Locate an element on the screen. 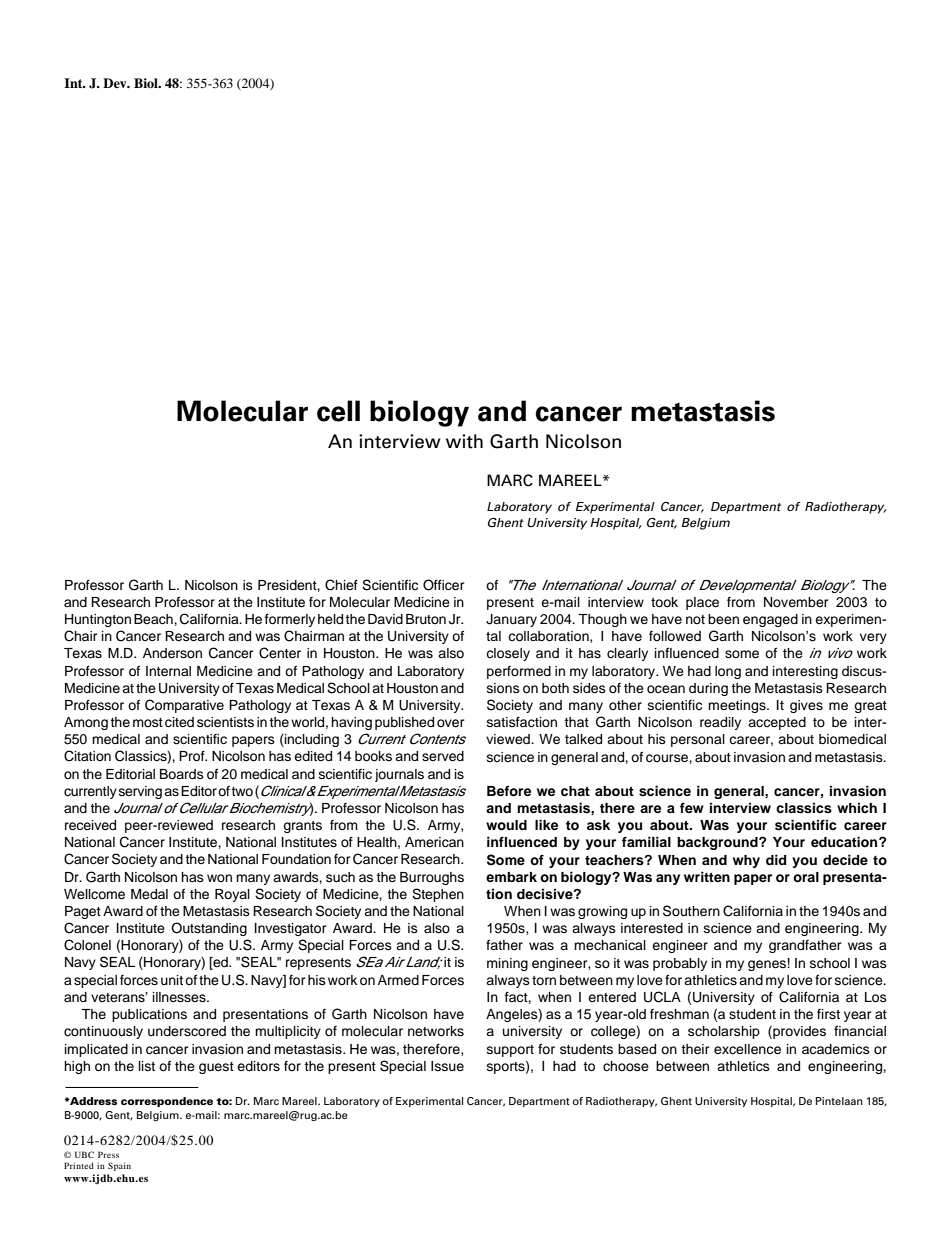 The image size is (952, 1240). torn is located at coordinates (544, 980).
